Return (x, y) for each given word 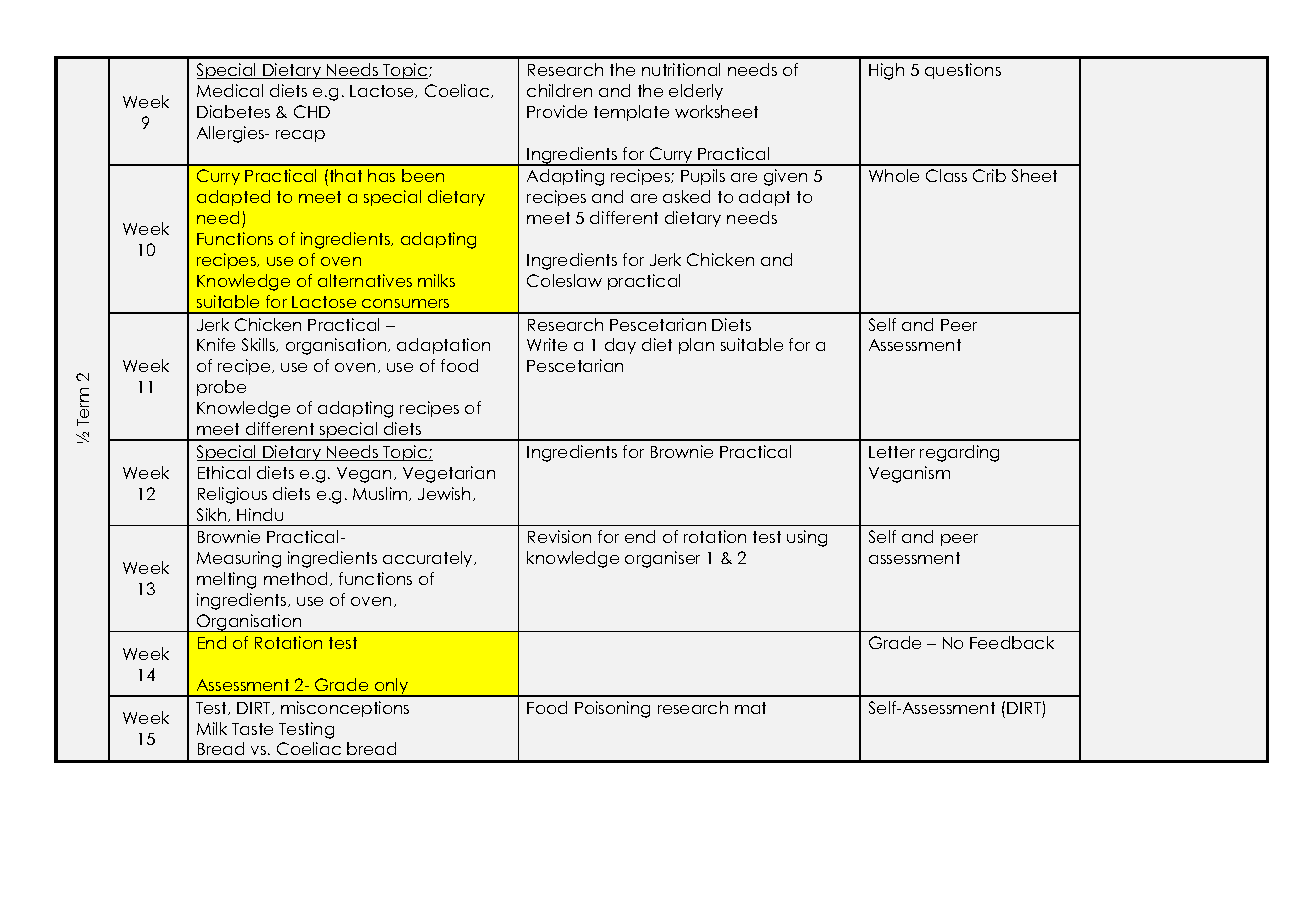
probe (221, 388)
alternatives (365, 280)
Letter (892, 452)
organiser (662, 559)
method (297, 579)
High (886, 71)
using (807, 538)
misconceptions (345, 709)
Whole (894, 175)
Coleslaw (564, 280)
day (620, 346)
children (559, 90)
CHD (312, 111)
